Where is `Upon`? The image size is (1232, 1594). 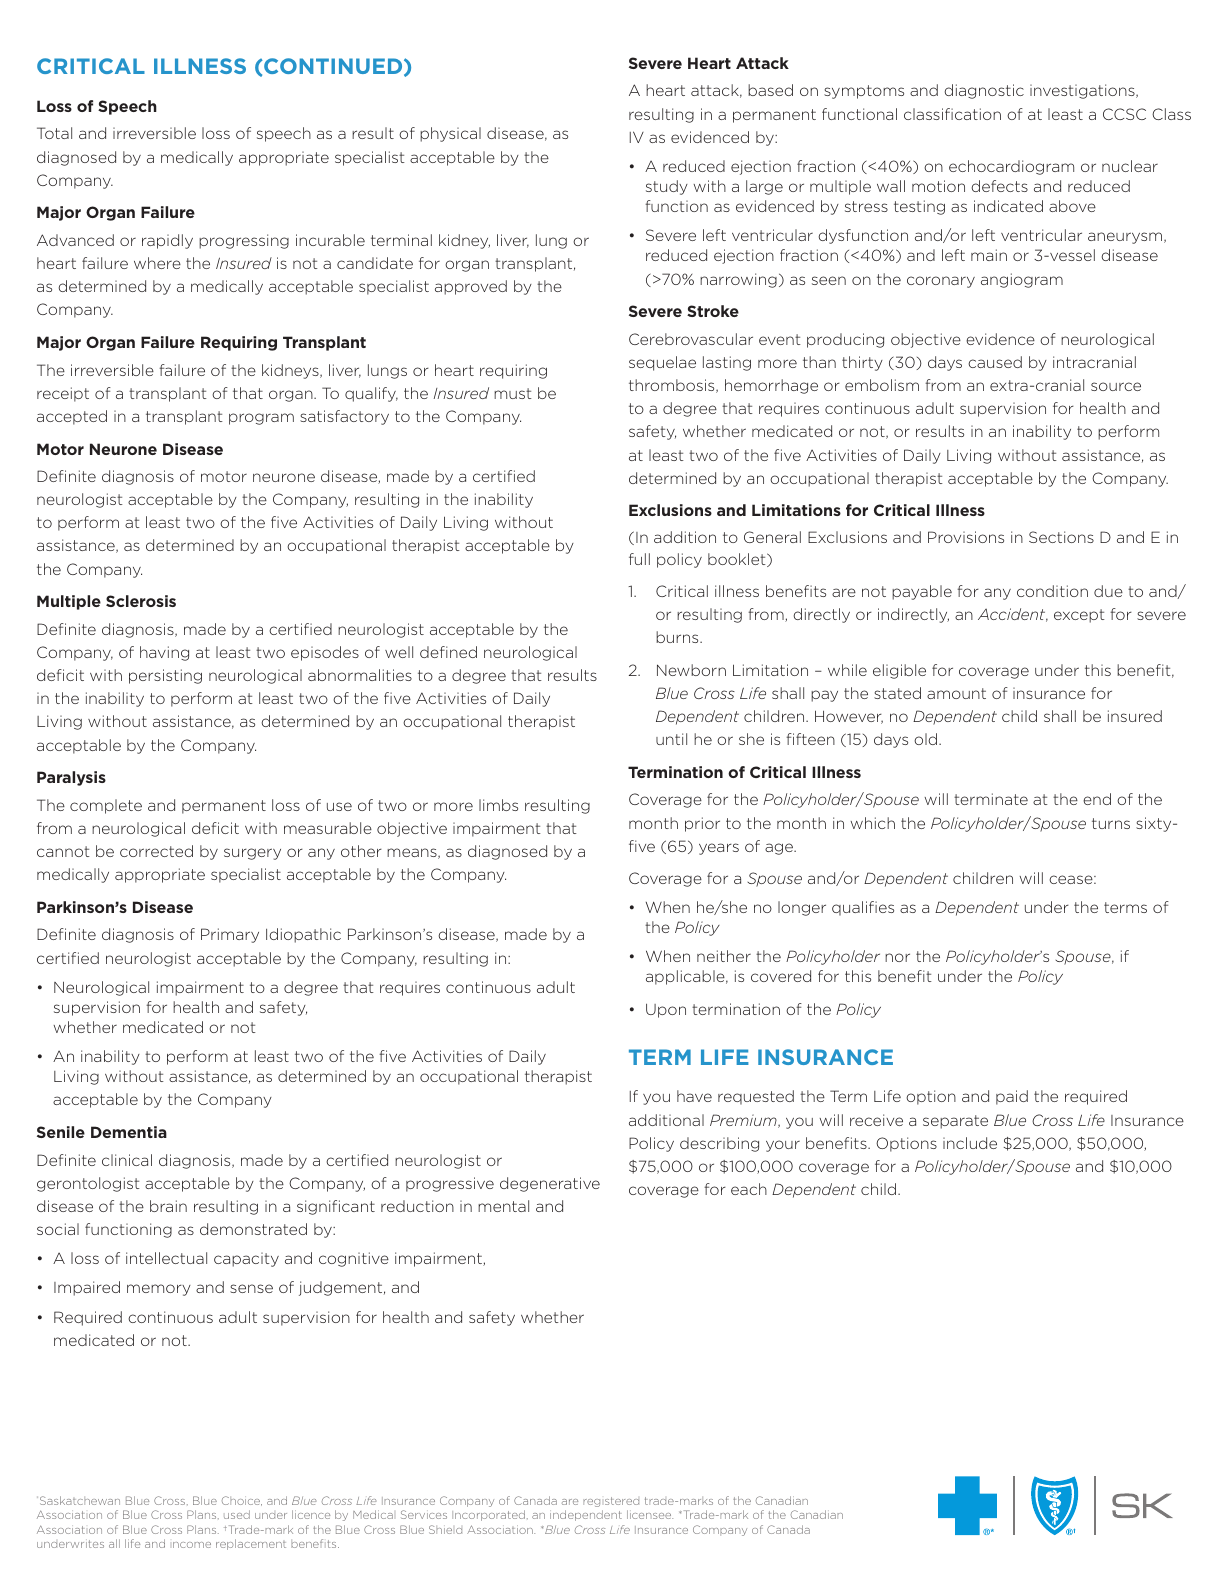
Upon is located at coordinates (666, 1011).
